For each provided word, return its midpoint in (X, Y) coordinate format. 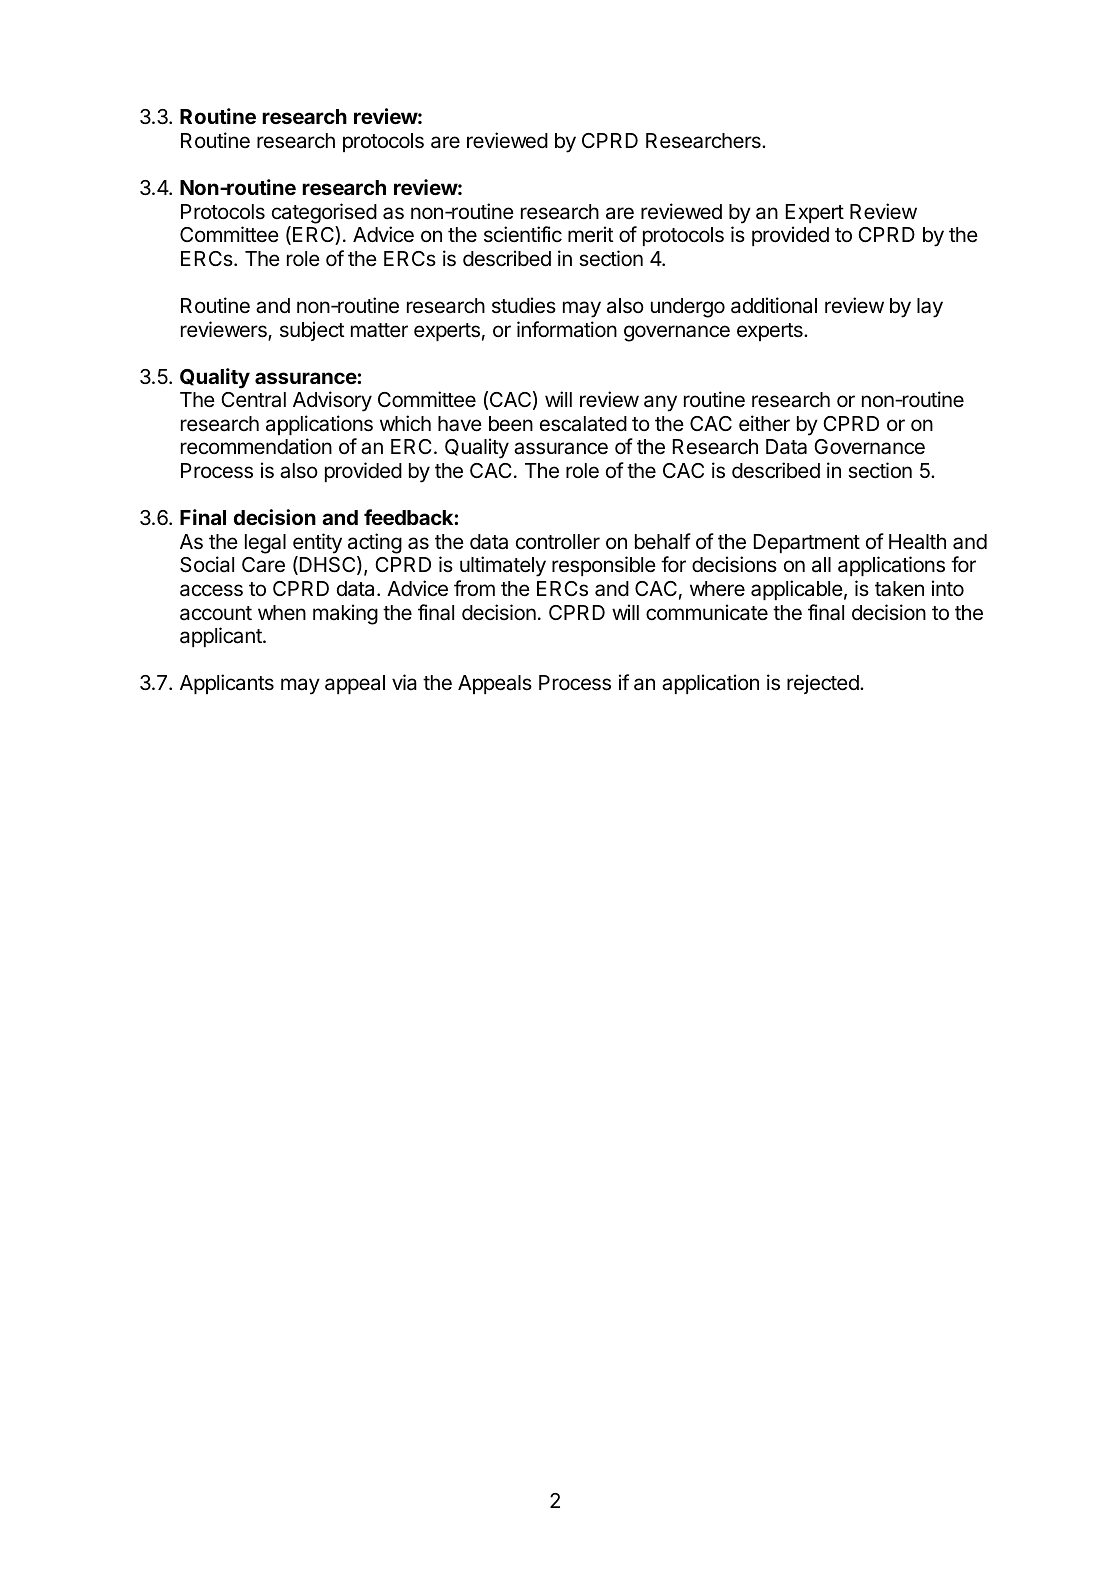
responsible (604, 566)
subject (312, 331)
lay (930, 308)
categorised (324, 213)
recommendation (256, 446)
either (764, 423)
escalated (583, 424)
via (404, 682)
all (821, 565)
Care (263, 565)
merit (591, 234)
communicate (707, 612)
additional (774, 305)
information (567, 329)
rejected (824, 684)
